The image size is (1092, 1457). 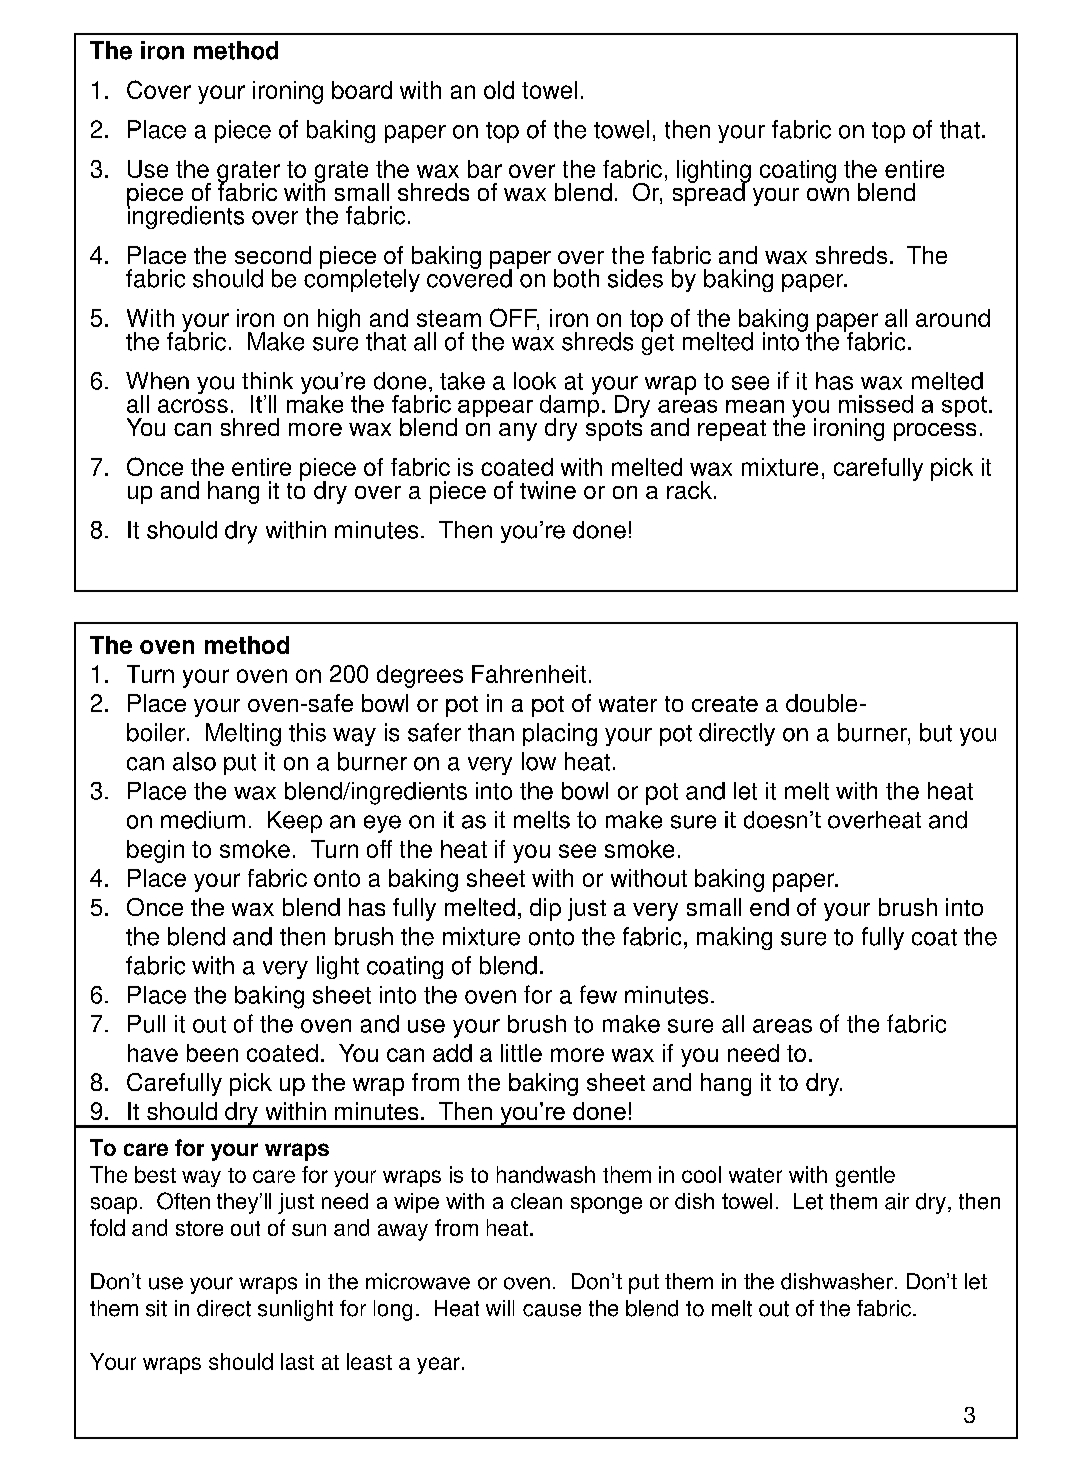 What do you see at coordinates (485, 169) in the screenshot?
I see `bar` at bounding box center [485, 169].
